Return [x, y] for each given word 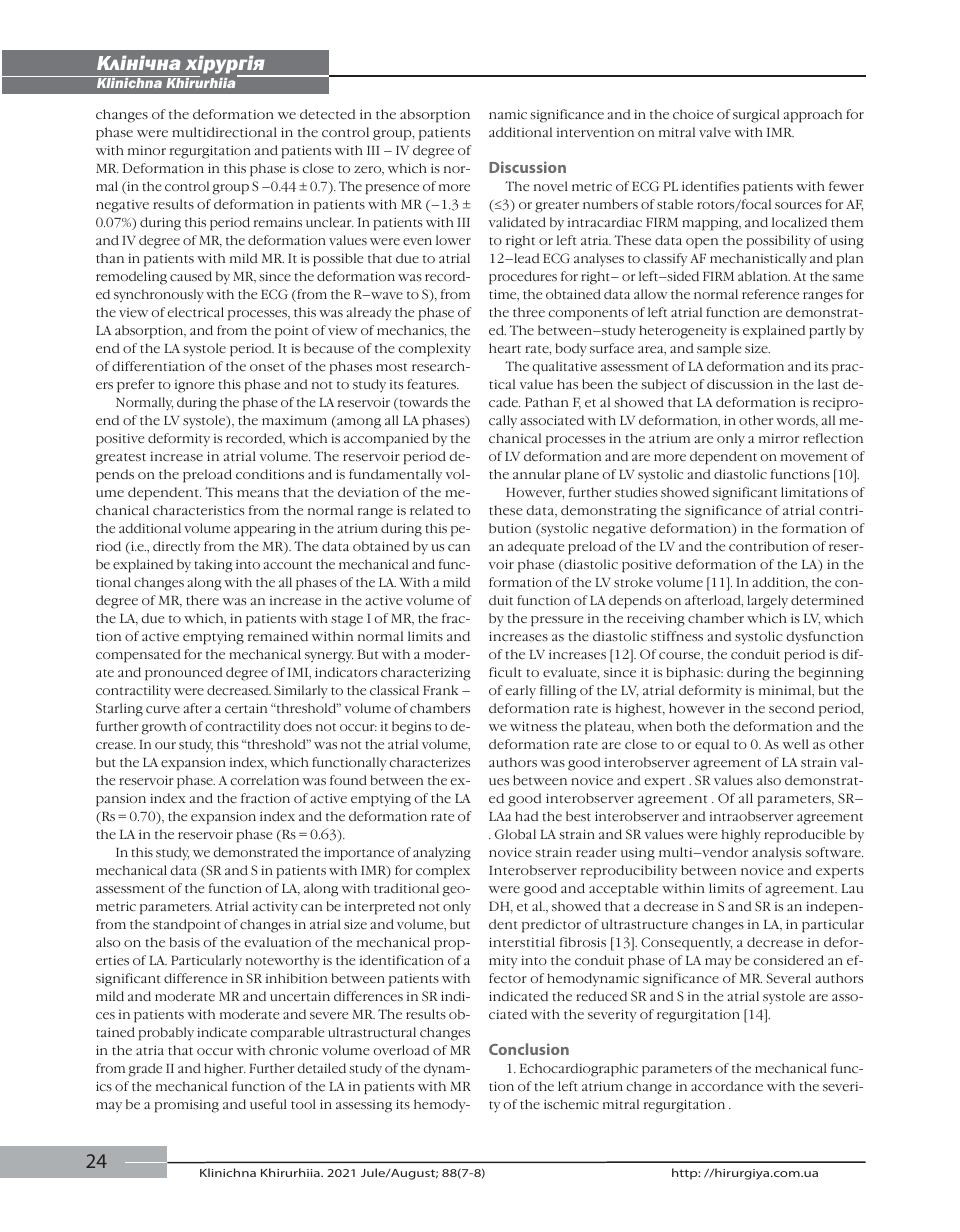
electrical [195, 312]
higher [225, 1070]
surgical [756, 116]
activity [275, 908]
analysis [776, 854]
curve [163, 709]
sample [719, 350]
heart [505, 348]
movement [814, 457]
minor [147, 150]
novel [551, 186]
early [520, 692]
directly [177, 548]
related [432, 510]
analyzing [442, 854]
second [792, 708]
